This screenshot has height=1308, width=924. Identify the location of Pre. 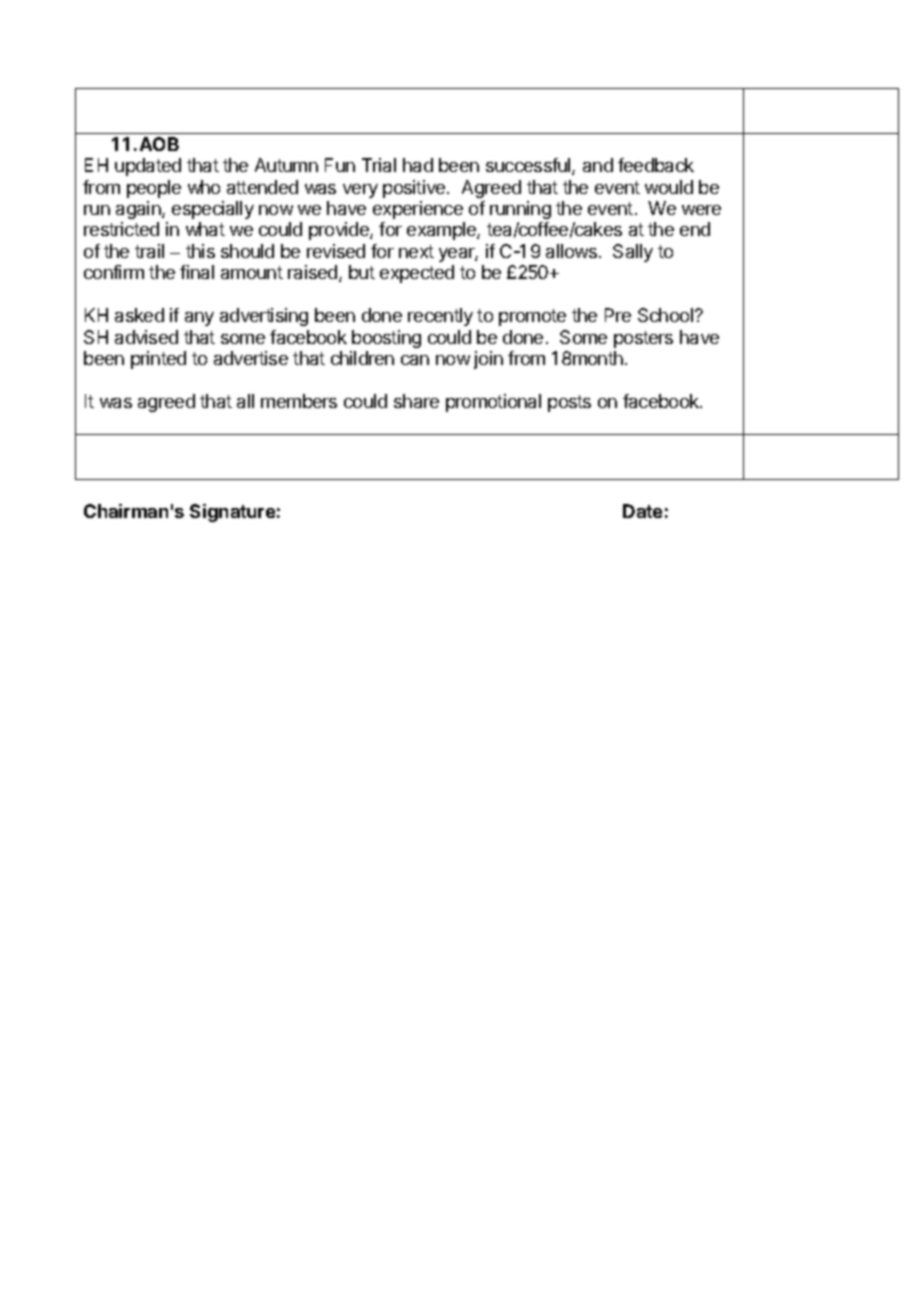
(618, 315).
